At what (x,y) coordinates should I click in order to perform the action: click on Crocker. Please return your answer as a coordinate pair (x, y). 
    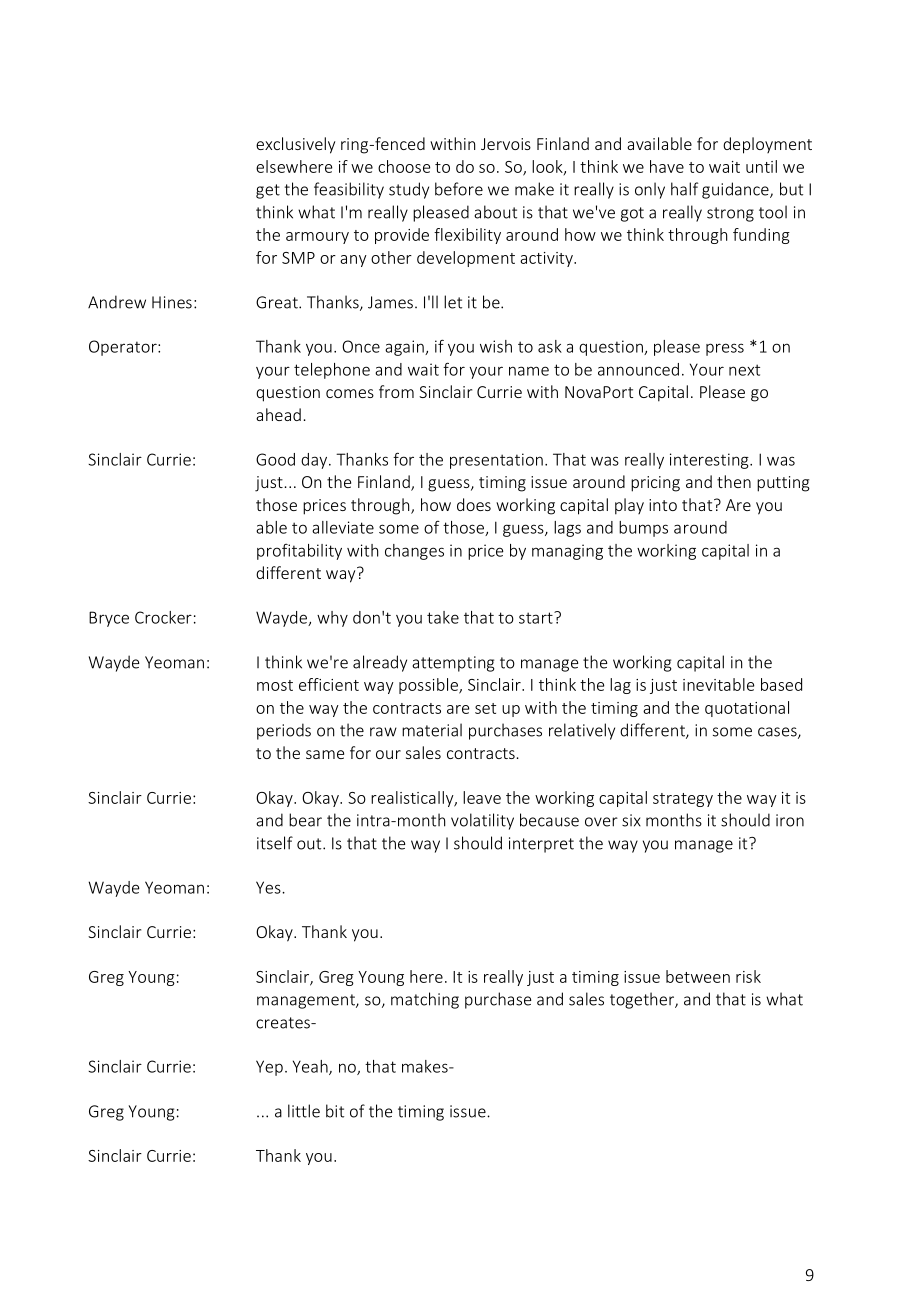
    Looking at the image, I should click on (163, 617).
